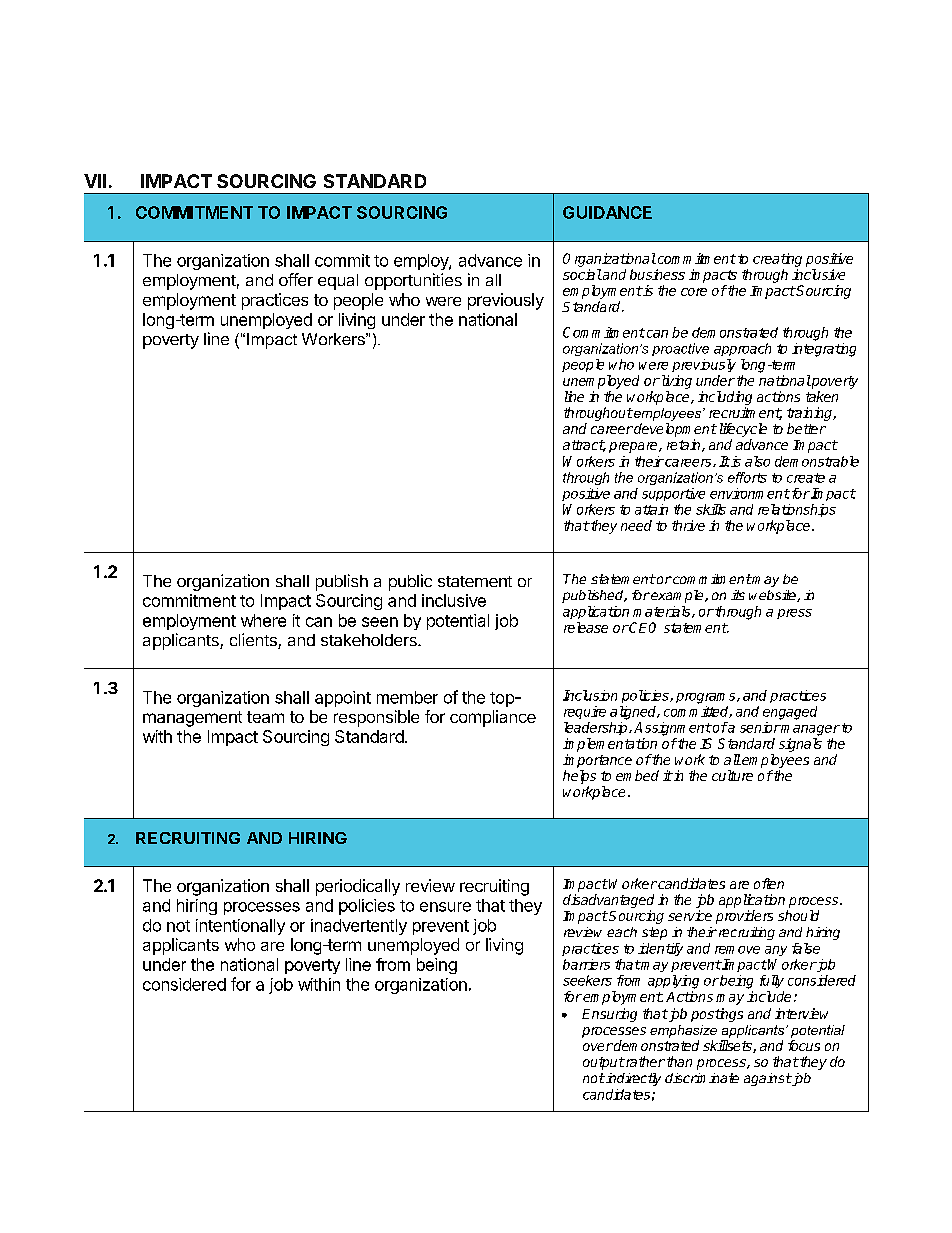  Describe the element at coordinates (732, 775) in the screenshot. I see `culture` at that location.
